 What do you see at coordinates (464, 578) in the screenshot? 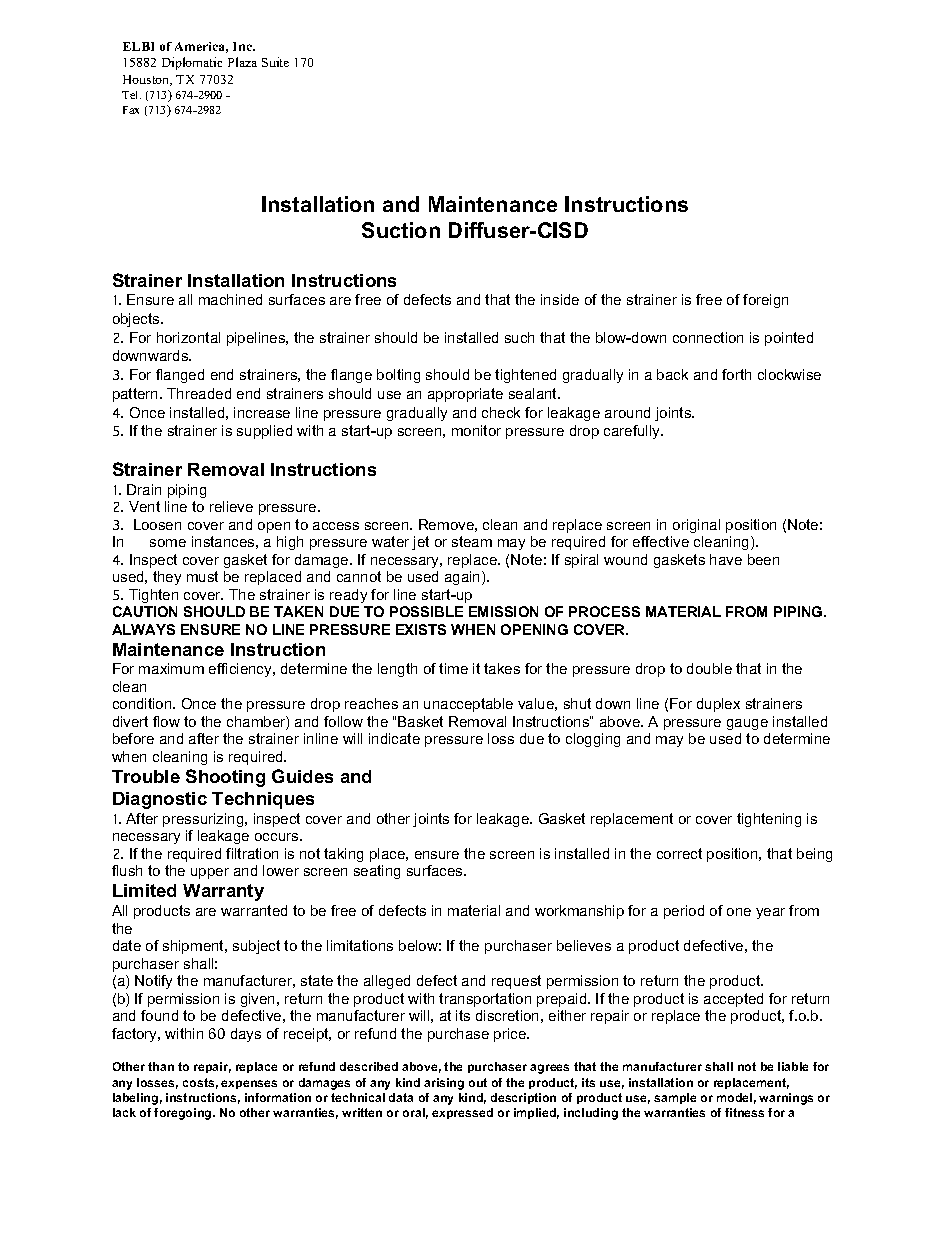
I see `again` at bounding box center [464, 578].
